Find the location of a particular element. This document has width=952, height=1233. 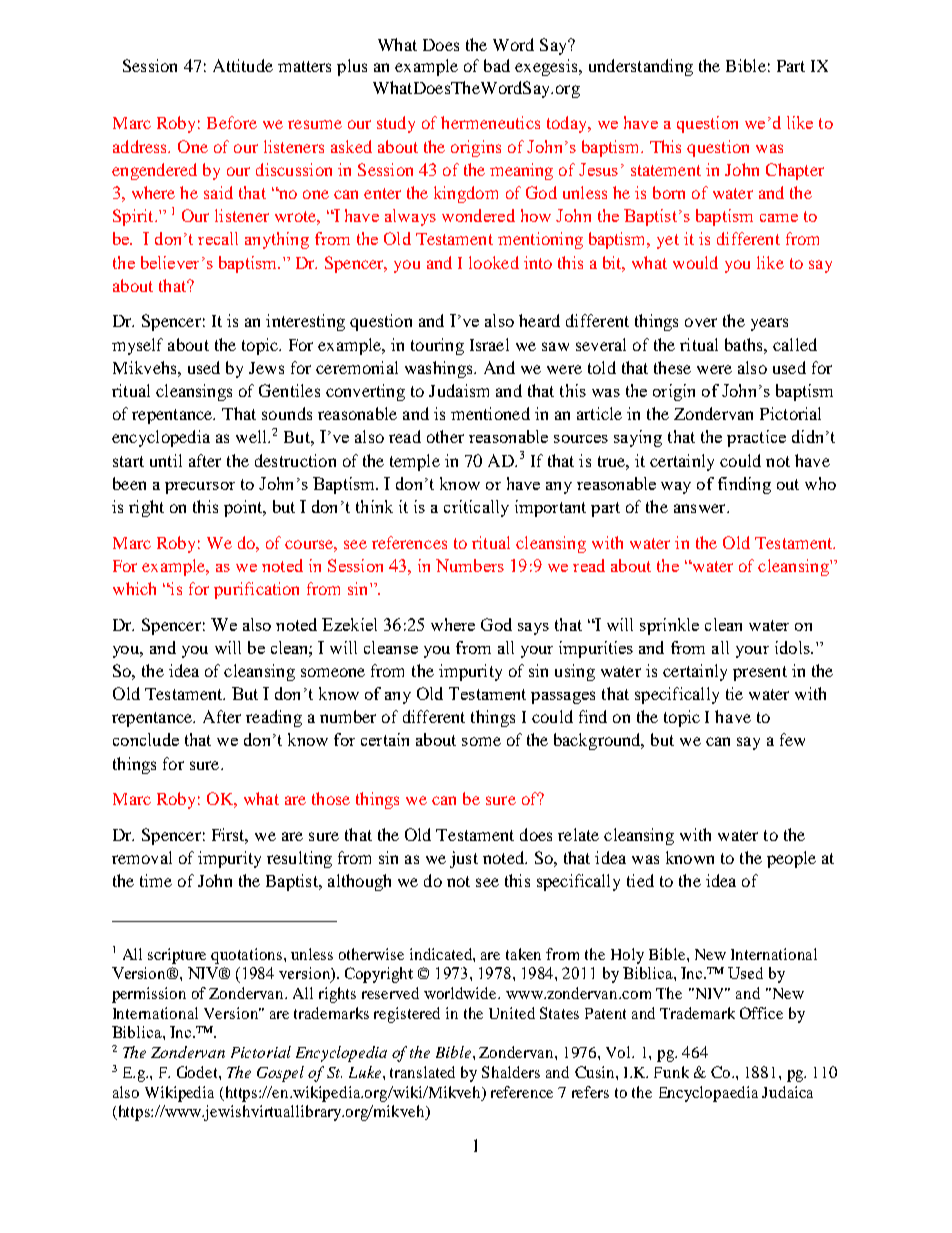

hermeneutics is located at coordinates (490, 122).
